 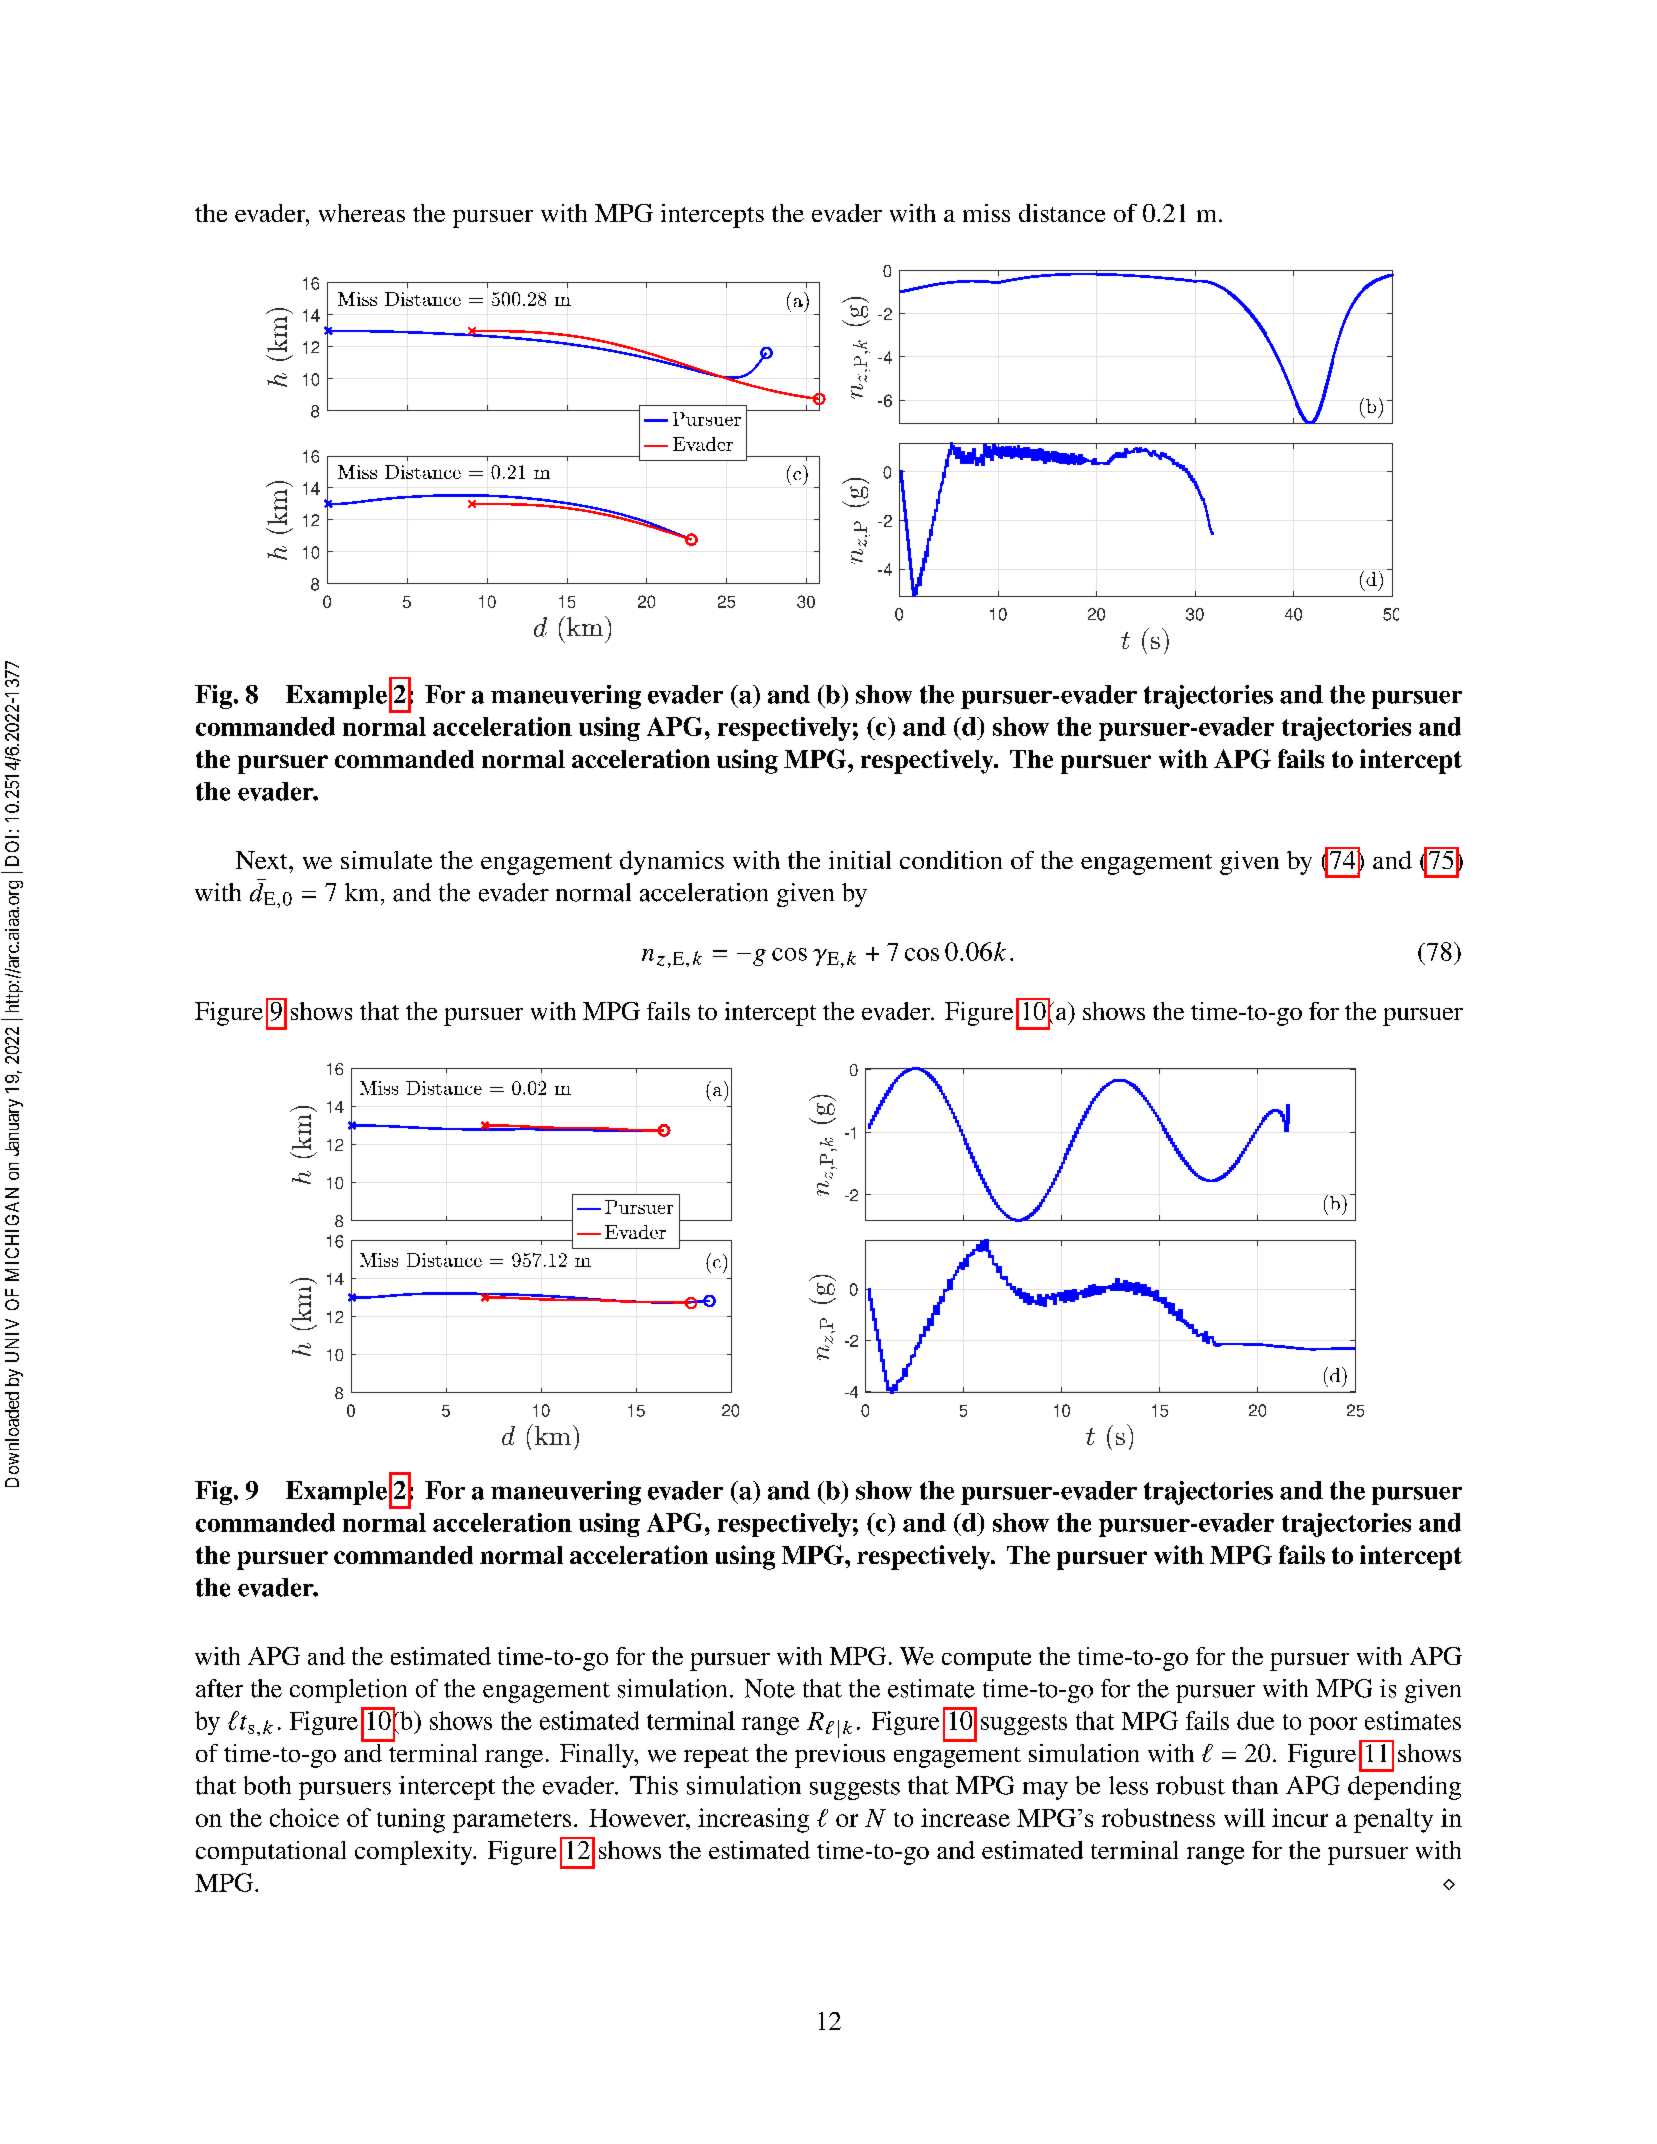 I want to click on tuning, so click(x=411, y=1820).
